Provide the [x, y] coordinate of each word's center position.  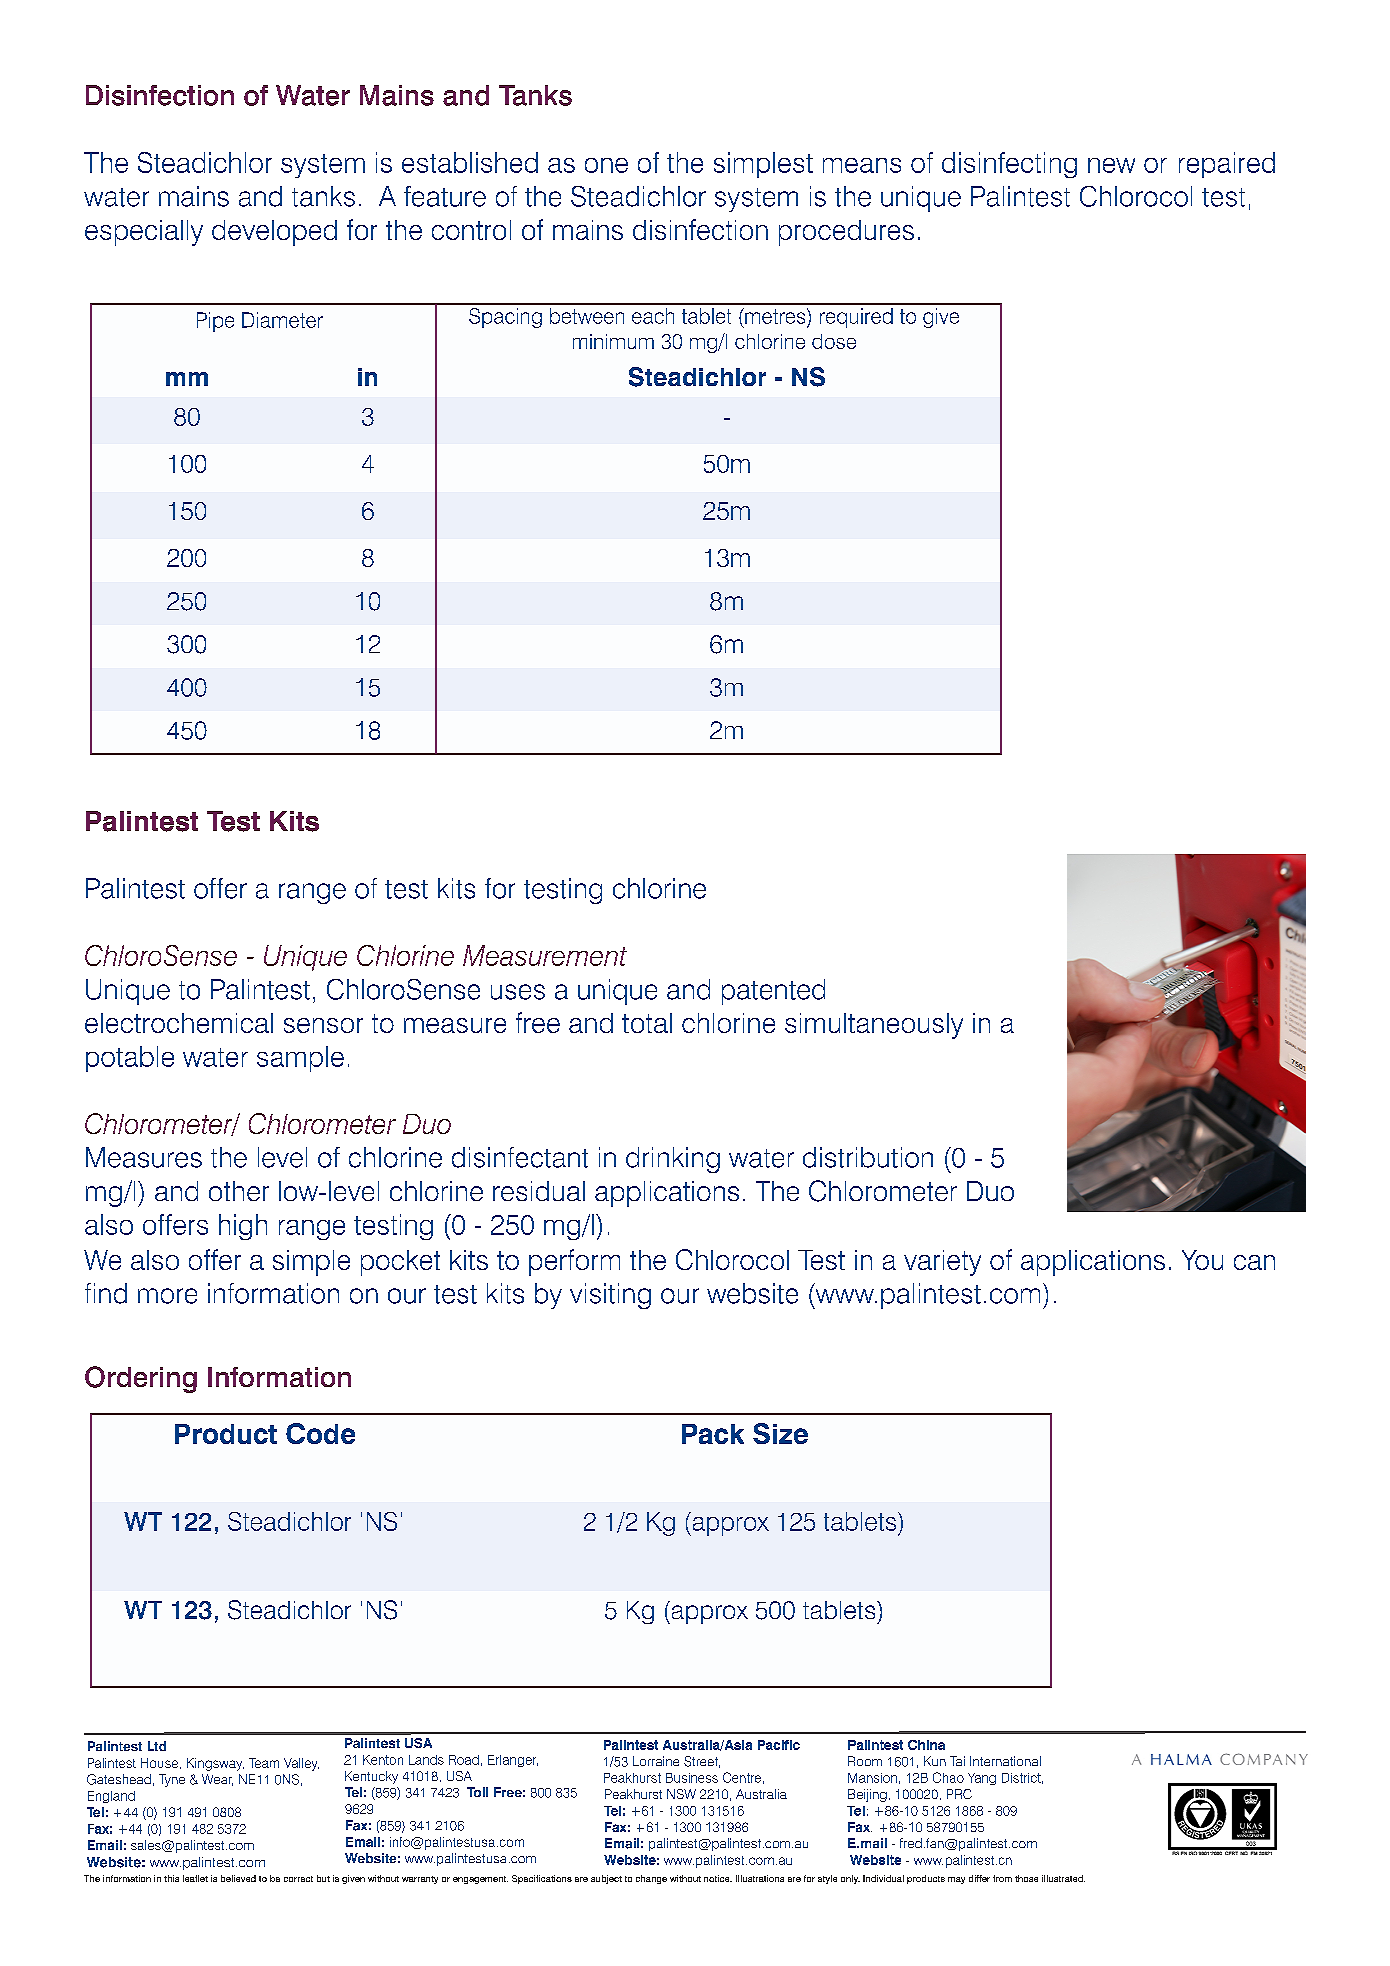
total [647, 1023]
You [1202, 1260]
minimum [613, 341]
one [606, 165]
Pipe [215, 322]
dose [834, 341]
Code [320, 1433]
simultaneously [874, 1026]
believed [238, 1878]
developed [274, 233]
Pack [713, 1434]
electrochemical [179, 1023]
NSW [681, 1794]
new [1111, 165]
